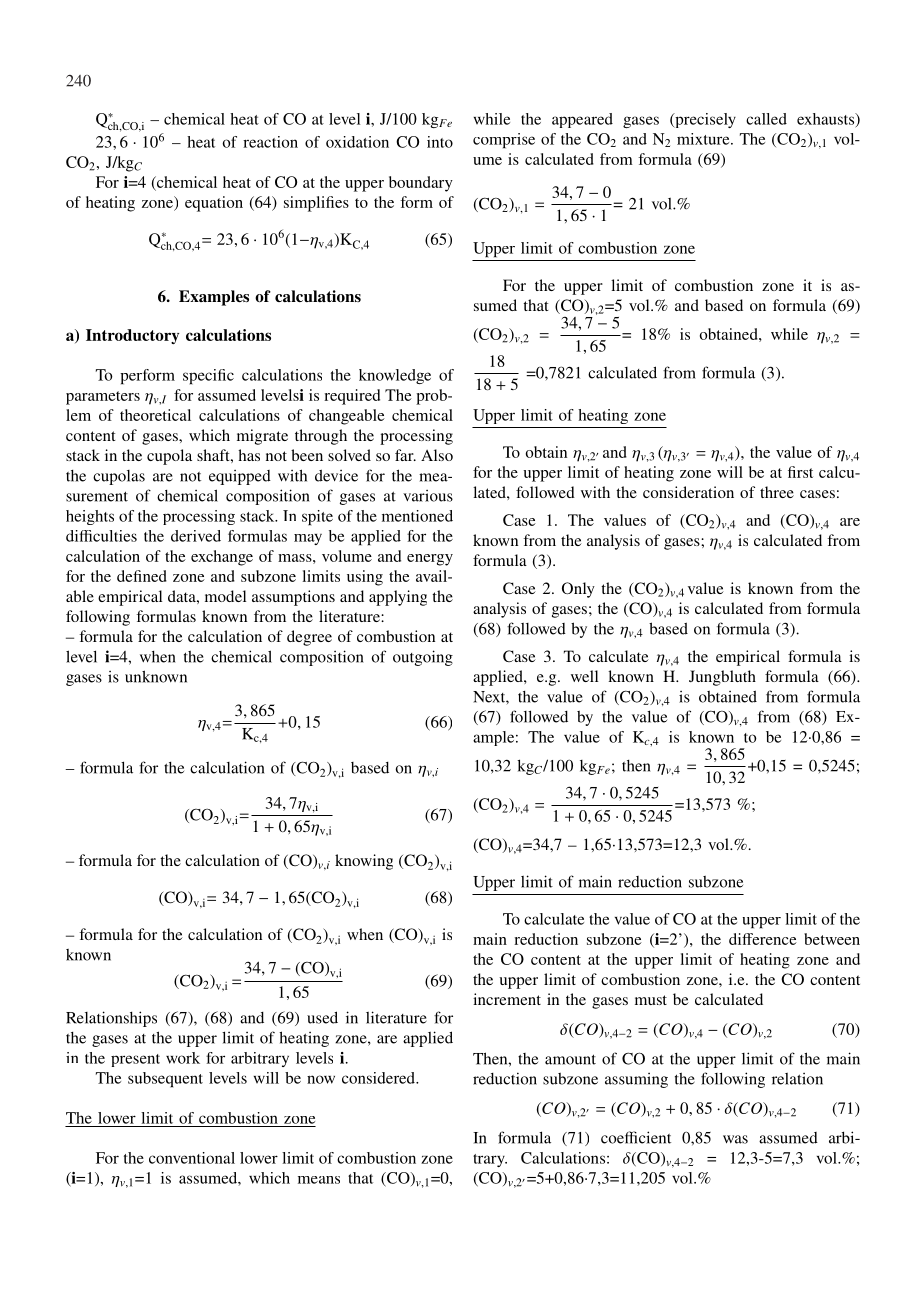  What do you see at coordinates (240, 477) in the image?
I see `equipped` at bounding box center [240, 477].
